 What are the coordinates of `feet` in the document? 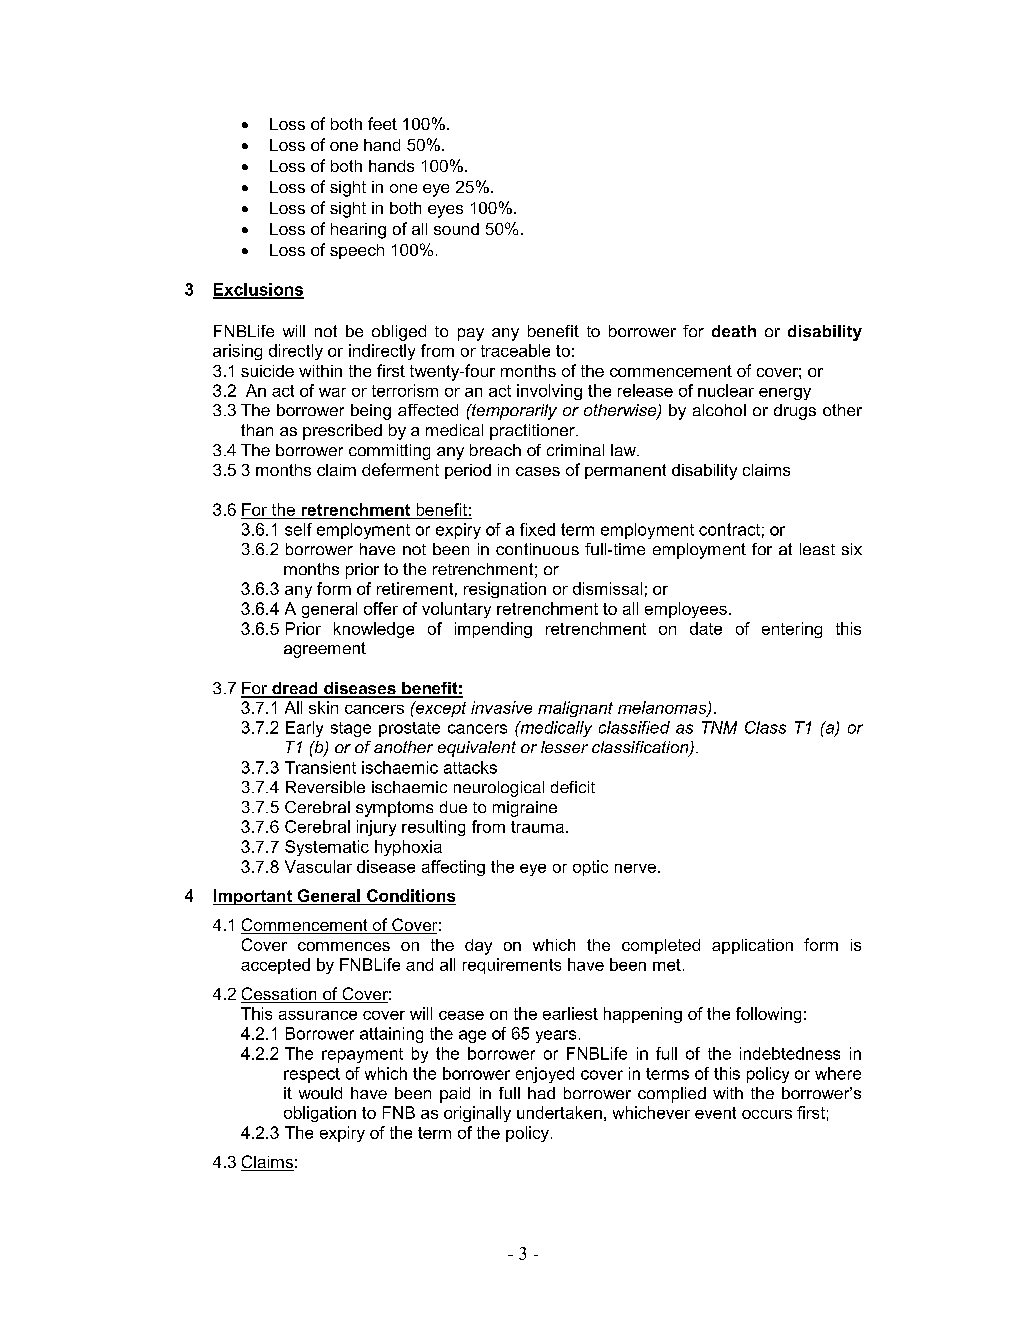 It's located at (382, 123).
